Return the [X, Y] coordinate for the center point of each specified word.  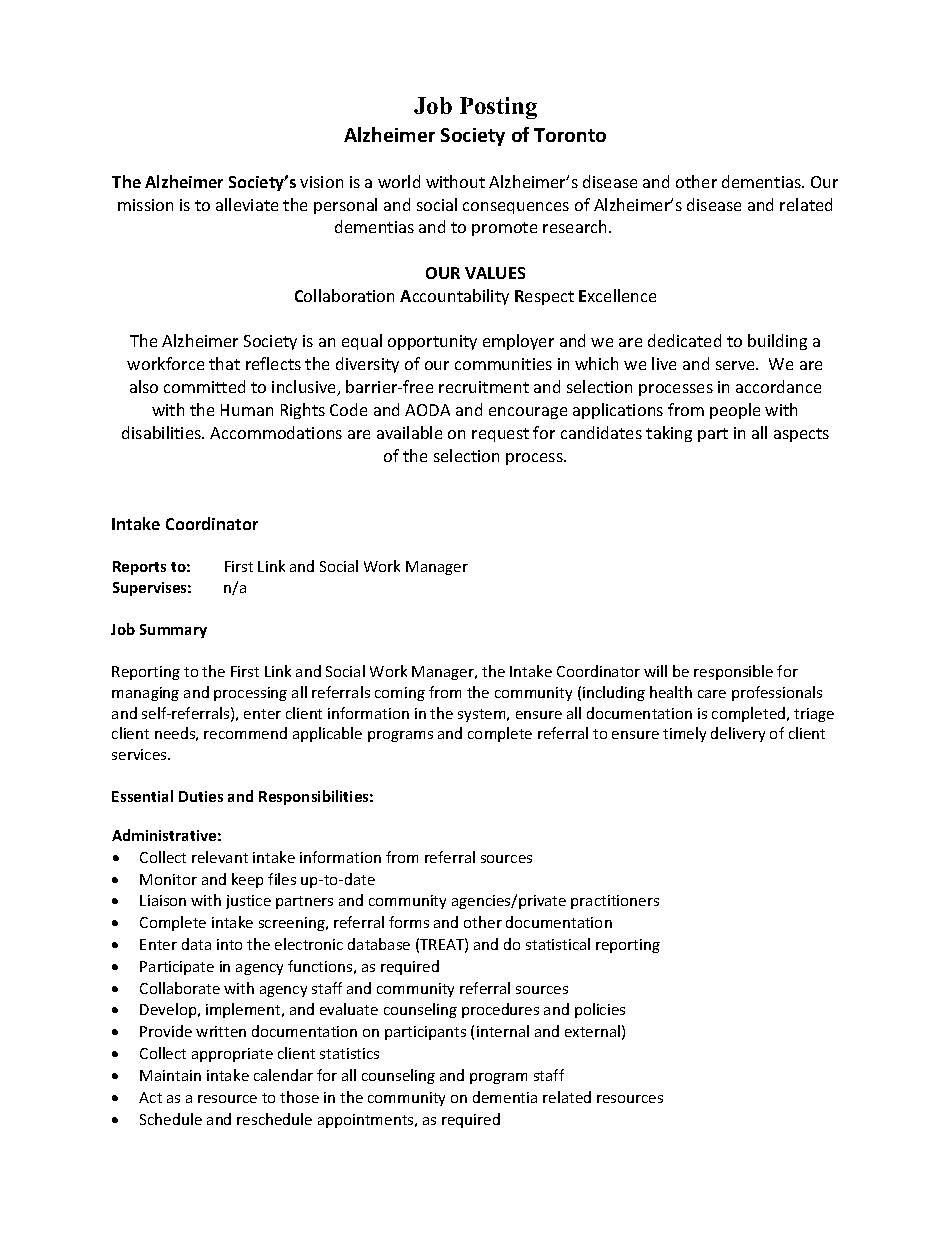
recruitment [484, 387]
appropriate [232, 1055]
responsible [733, 672]
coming [400, 694]
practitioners [615, 902]
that [224, 363]
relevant [220, 857]
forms [409, 922]
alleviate [247, 204]
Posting [498, 108]
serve [736, 365]
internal [503, 1031]
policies [600, 1010]
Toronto [570, 135]
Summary [173, 631]
